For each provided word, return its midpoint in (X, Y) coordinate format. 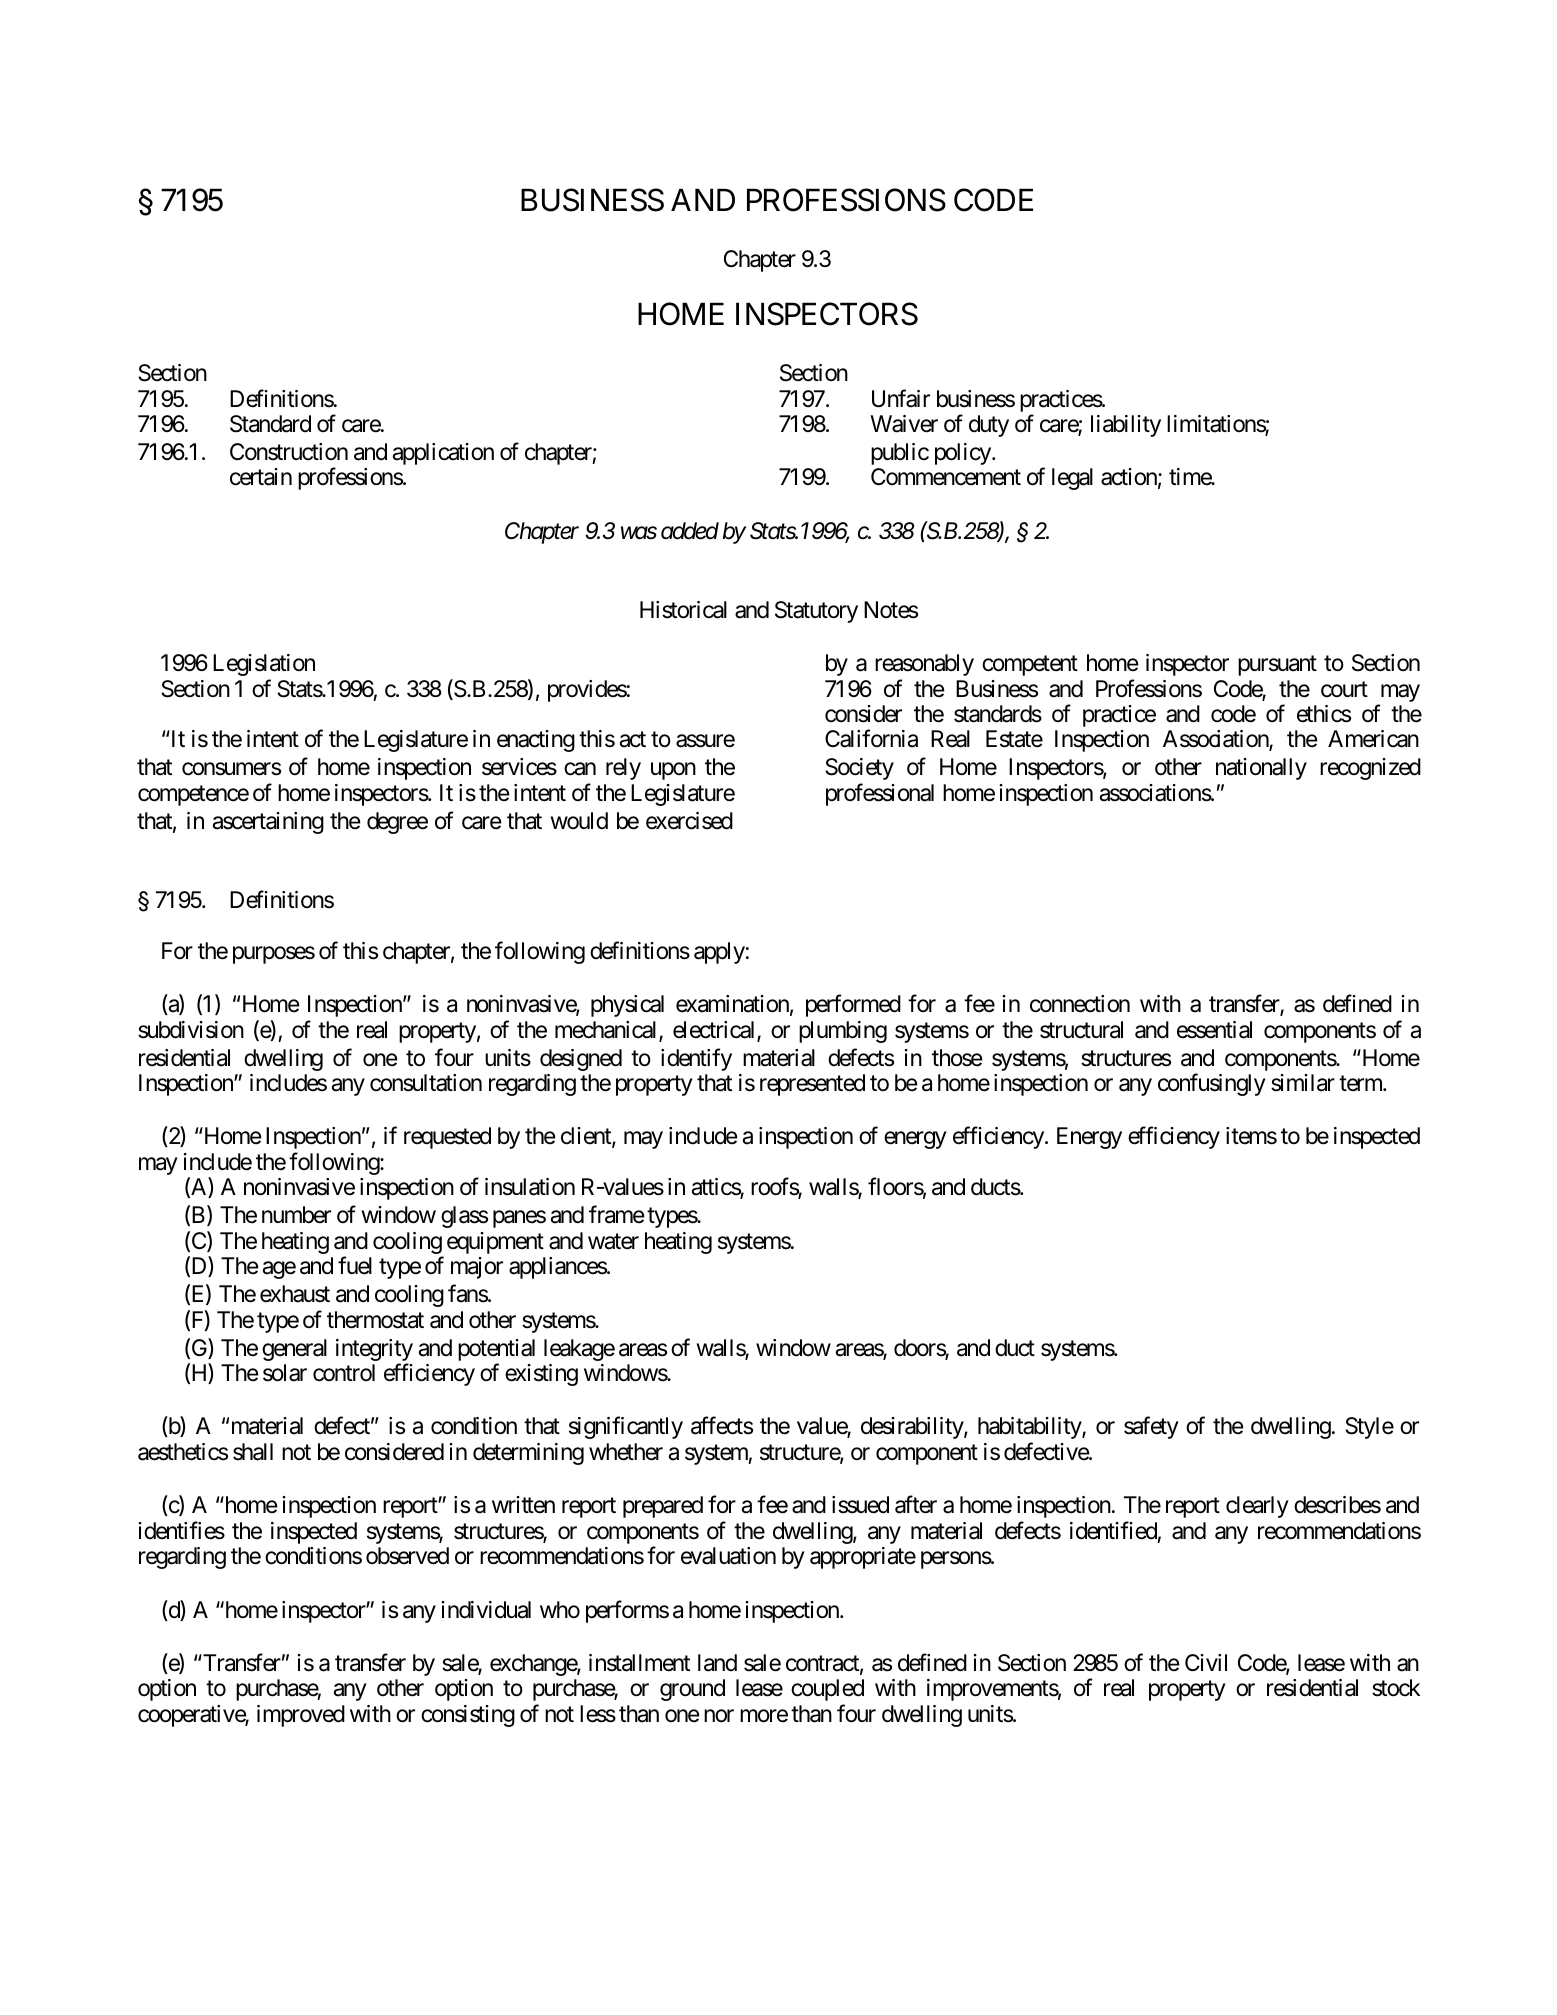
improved (301, 1716)
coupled (827, 1690)
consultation (426, 1083)
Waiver (904, 424)
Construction (289, 452)
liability (1126, 426)
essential (1214, 1030)
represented (812, 1085)
